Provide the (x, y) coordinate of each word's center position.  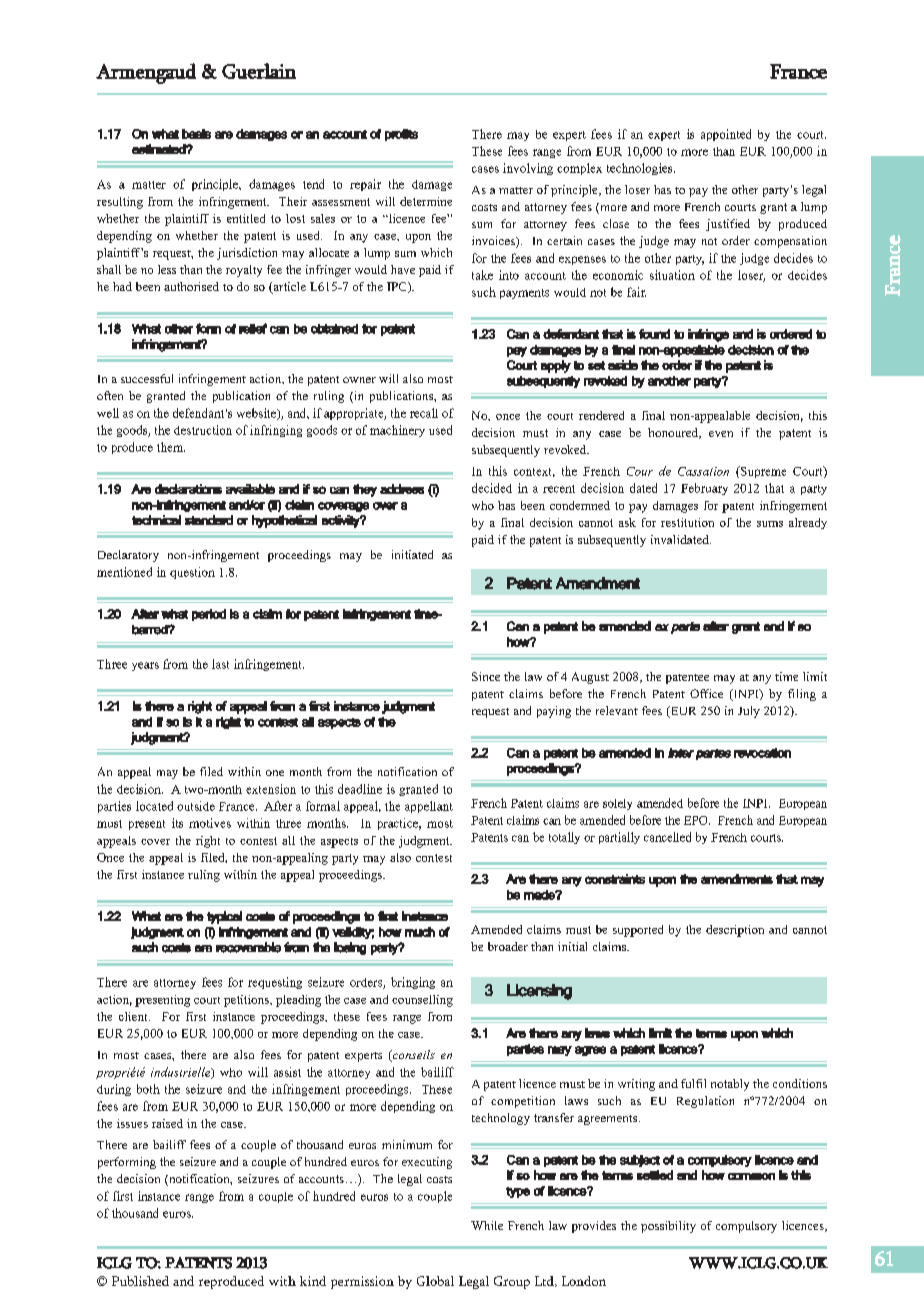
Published (140, 1281)
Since (486, 676)
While (487, 1225)
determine (426, 201)
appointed (726, 135)
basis (196, 134)
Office (706, 693)
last (220, 664)
